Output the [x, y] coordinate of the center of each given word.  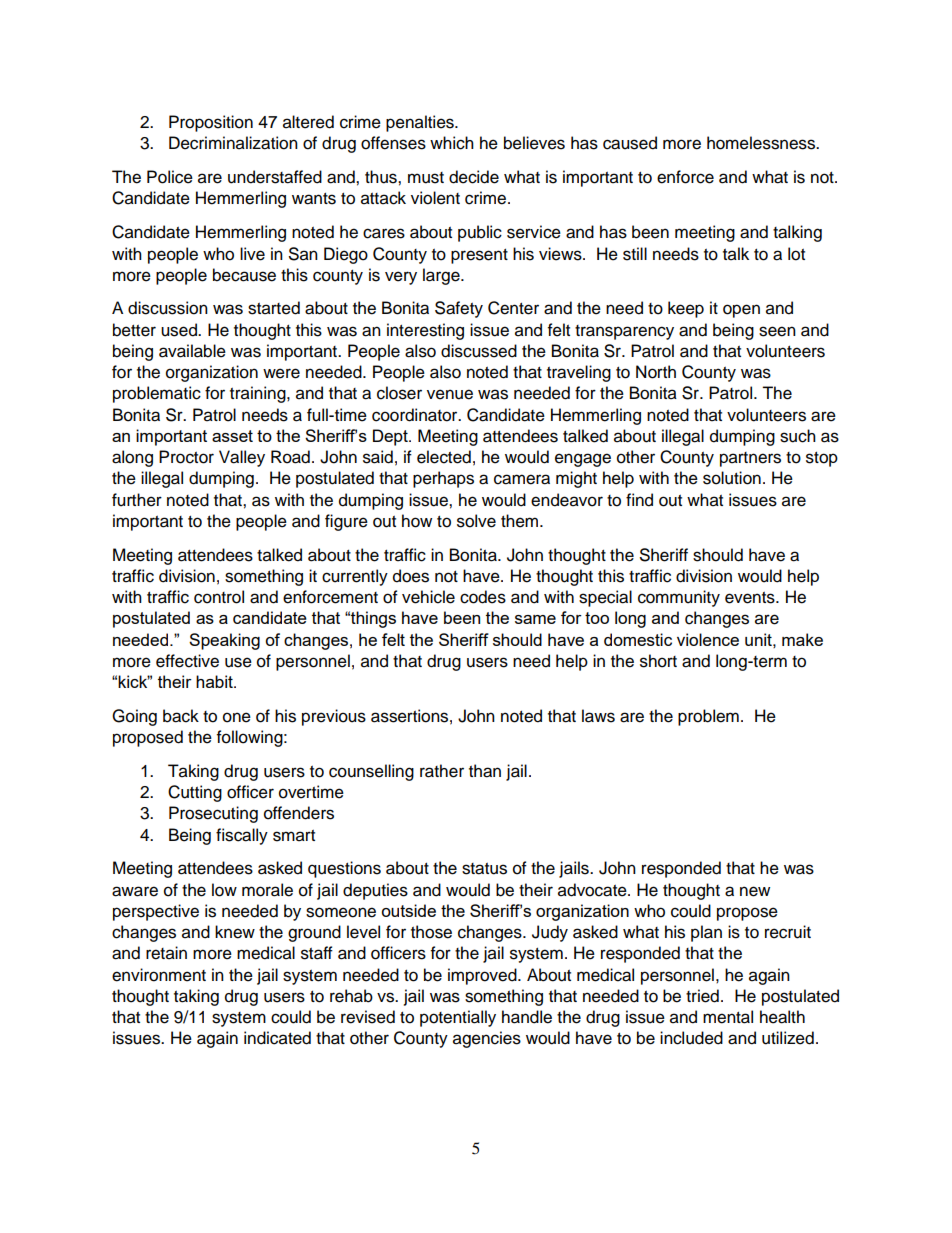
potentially [458, 1018]
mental [728, 1017]
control [219, 597]
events [751, 598]
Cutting [195, 793]
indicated [277, 1038]
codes [483, 597]
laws [598, 716]
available [192, 351]
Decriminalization [233, 143]
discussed [479, 351]
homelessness [762, 143]
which [452, 143]
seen [777, 331]
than [485, 771]
